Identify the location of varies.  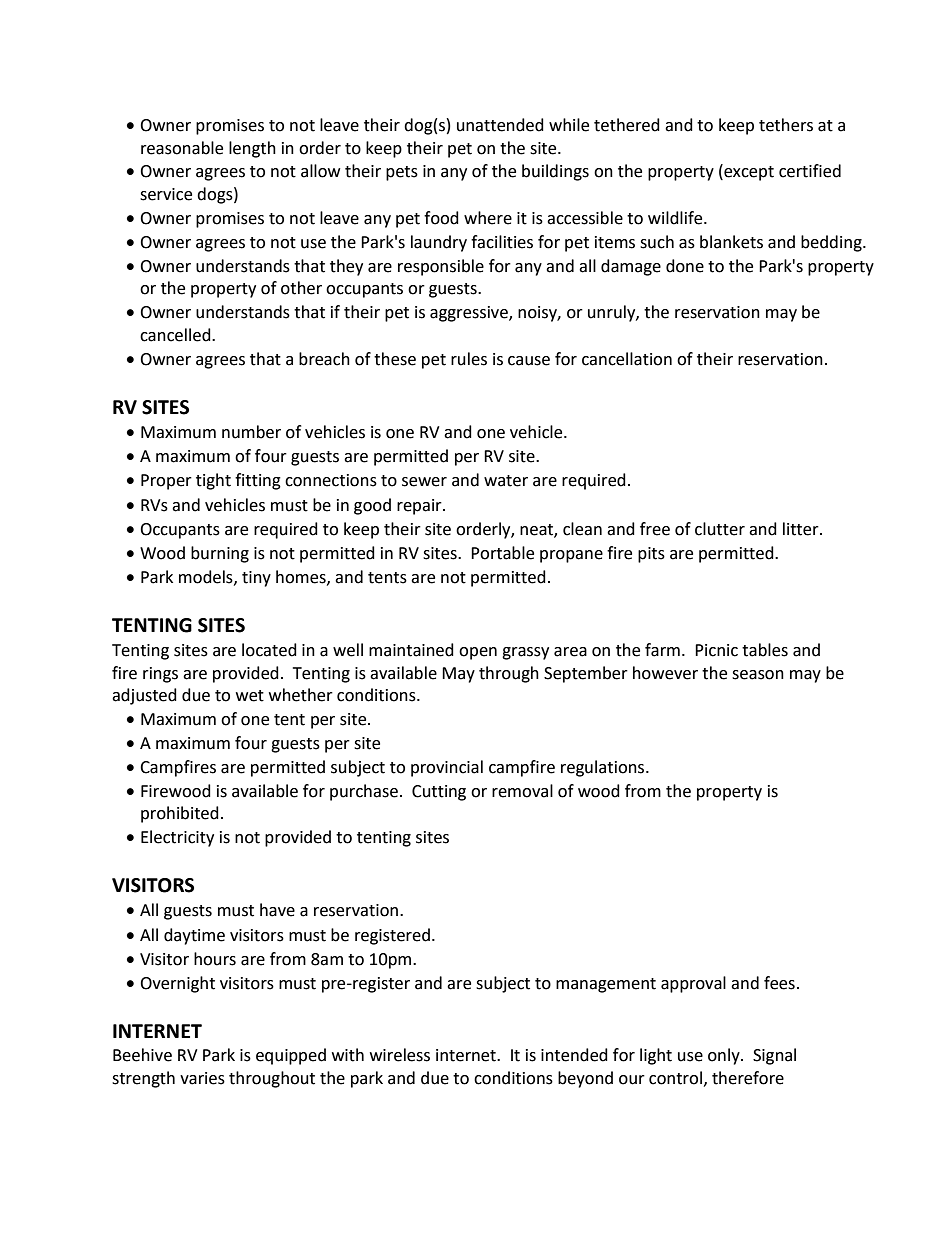
(202, 1078).
